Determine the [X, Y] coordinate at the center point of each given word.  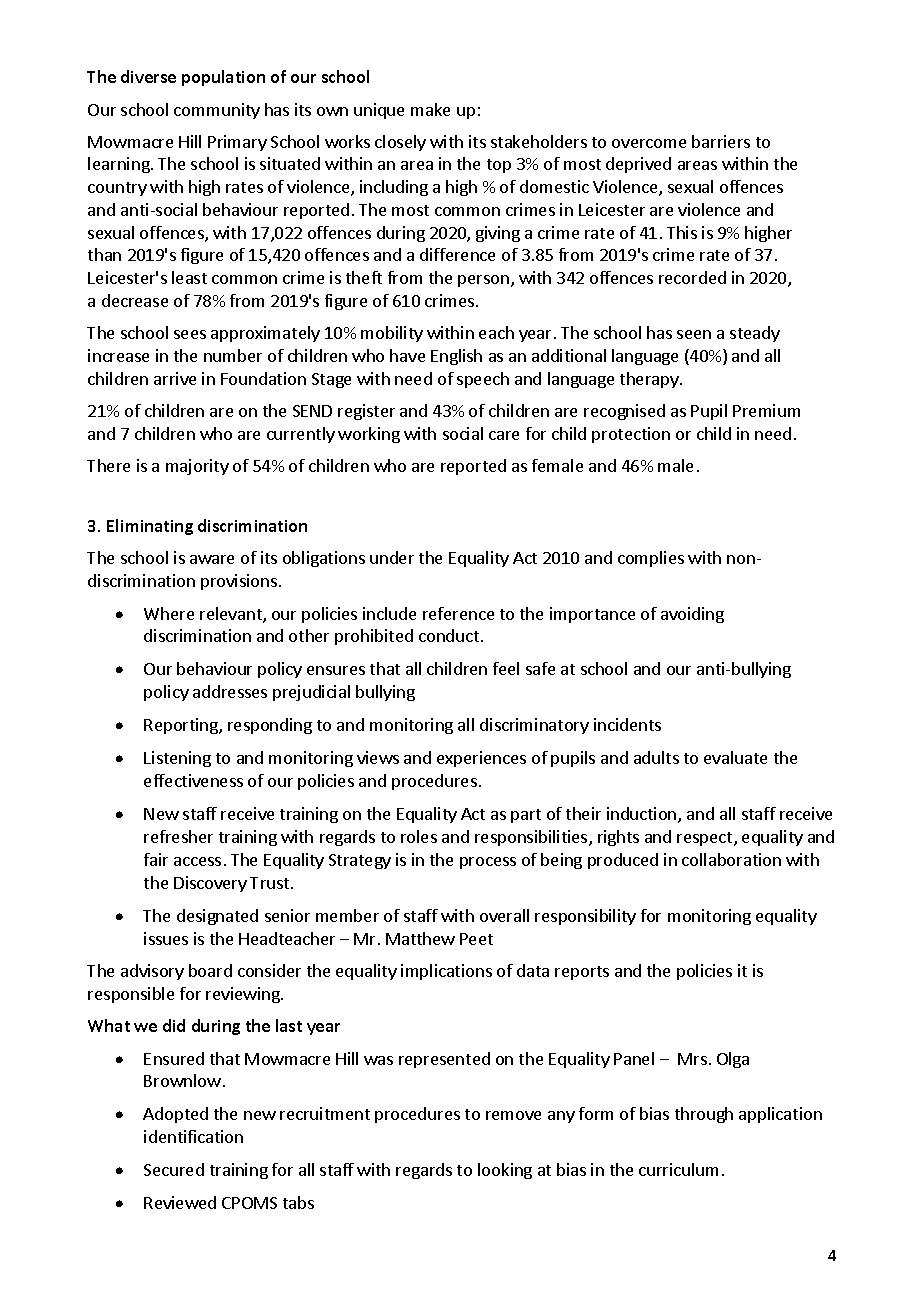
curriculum [678, 1169]
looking [505, 1171]
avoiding [692, 615]
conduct [449, 635]
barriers [721, 141]
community [217, 111]
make [430, 109]
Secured [174, 1169]
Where [169, 613]
